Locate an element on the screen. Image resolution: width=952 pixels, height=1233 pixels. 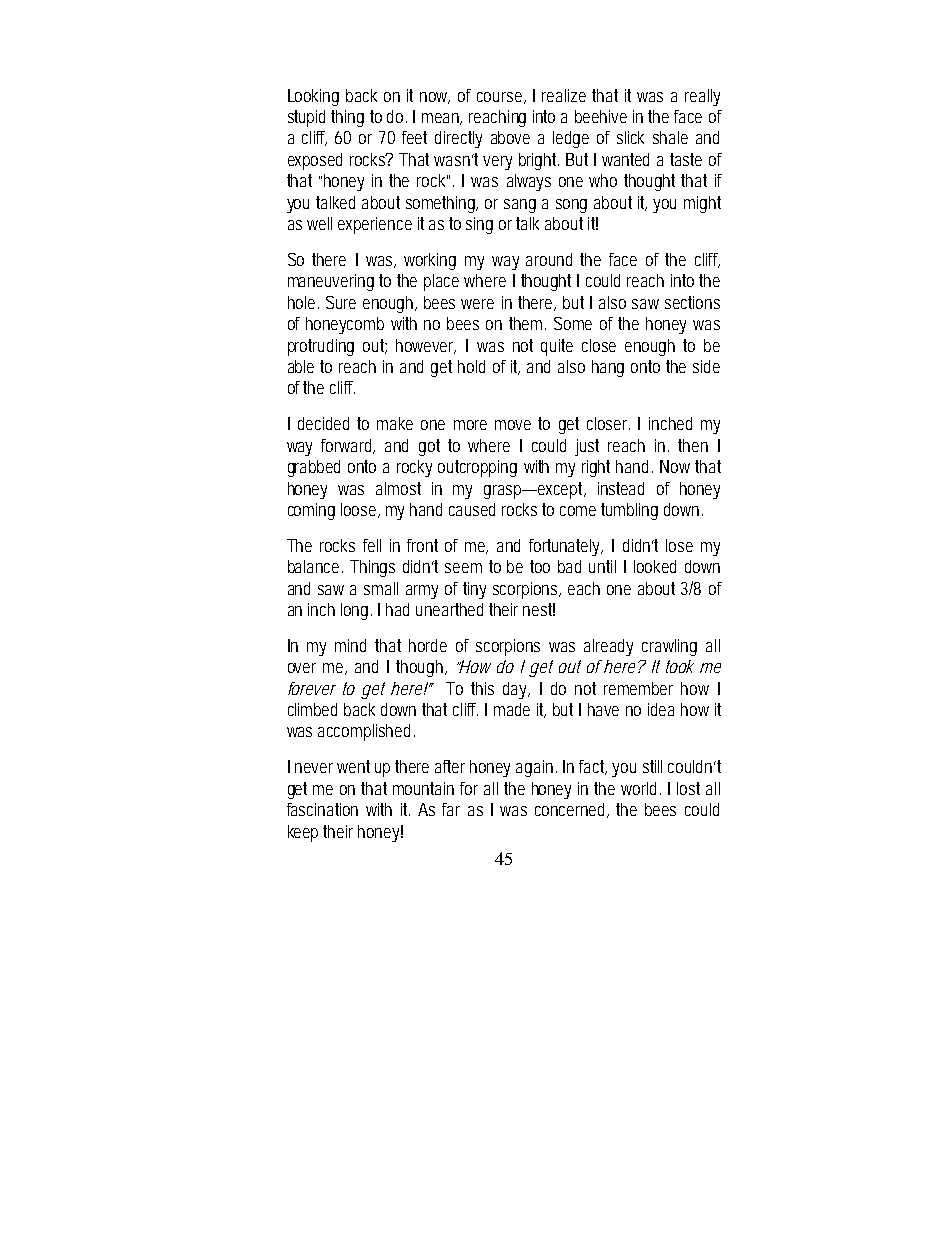
fascination is located at coordinates (322, 809).
